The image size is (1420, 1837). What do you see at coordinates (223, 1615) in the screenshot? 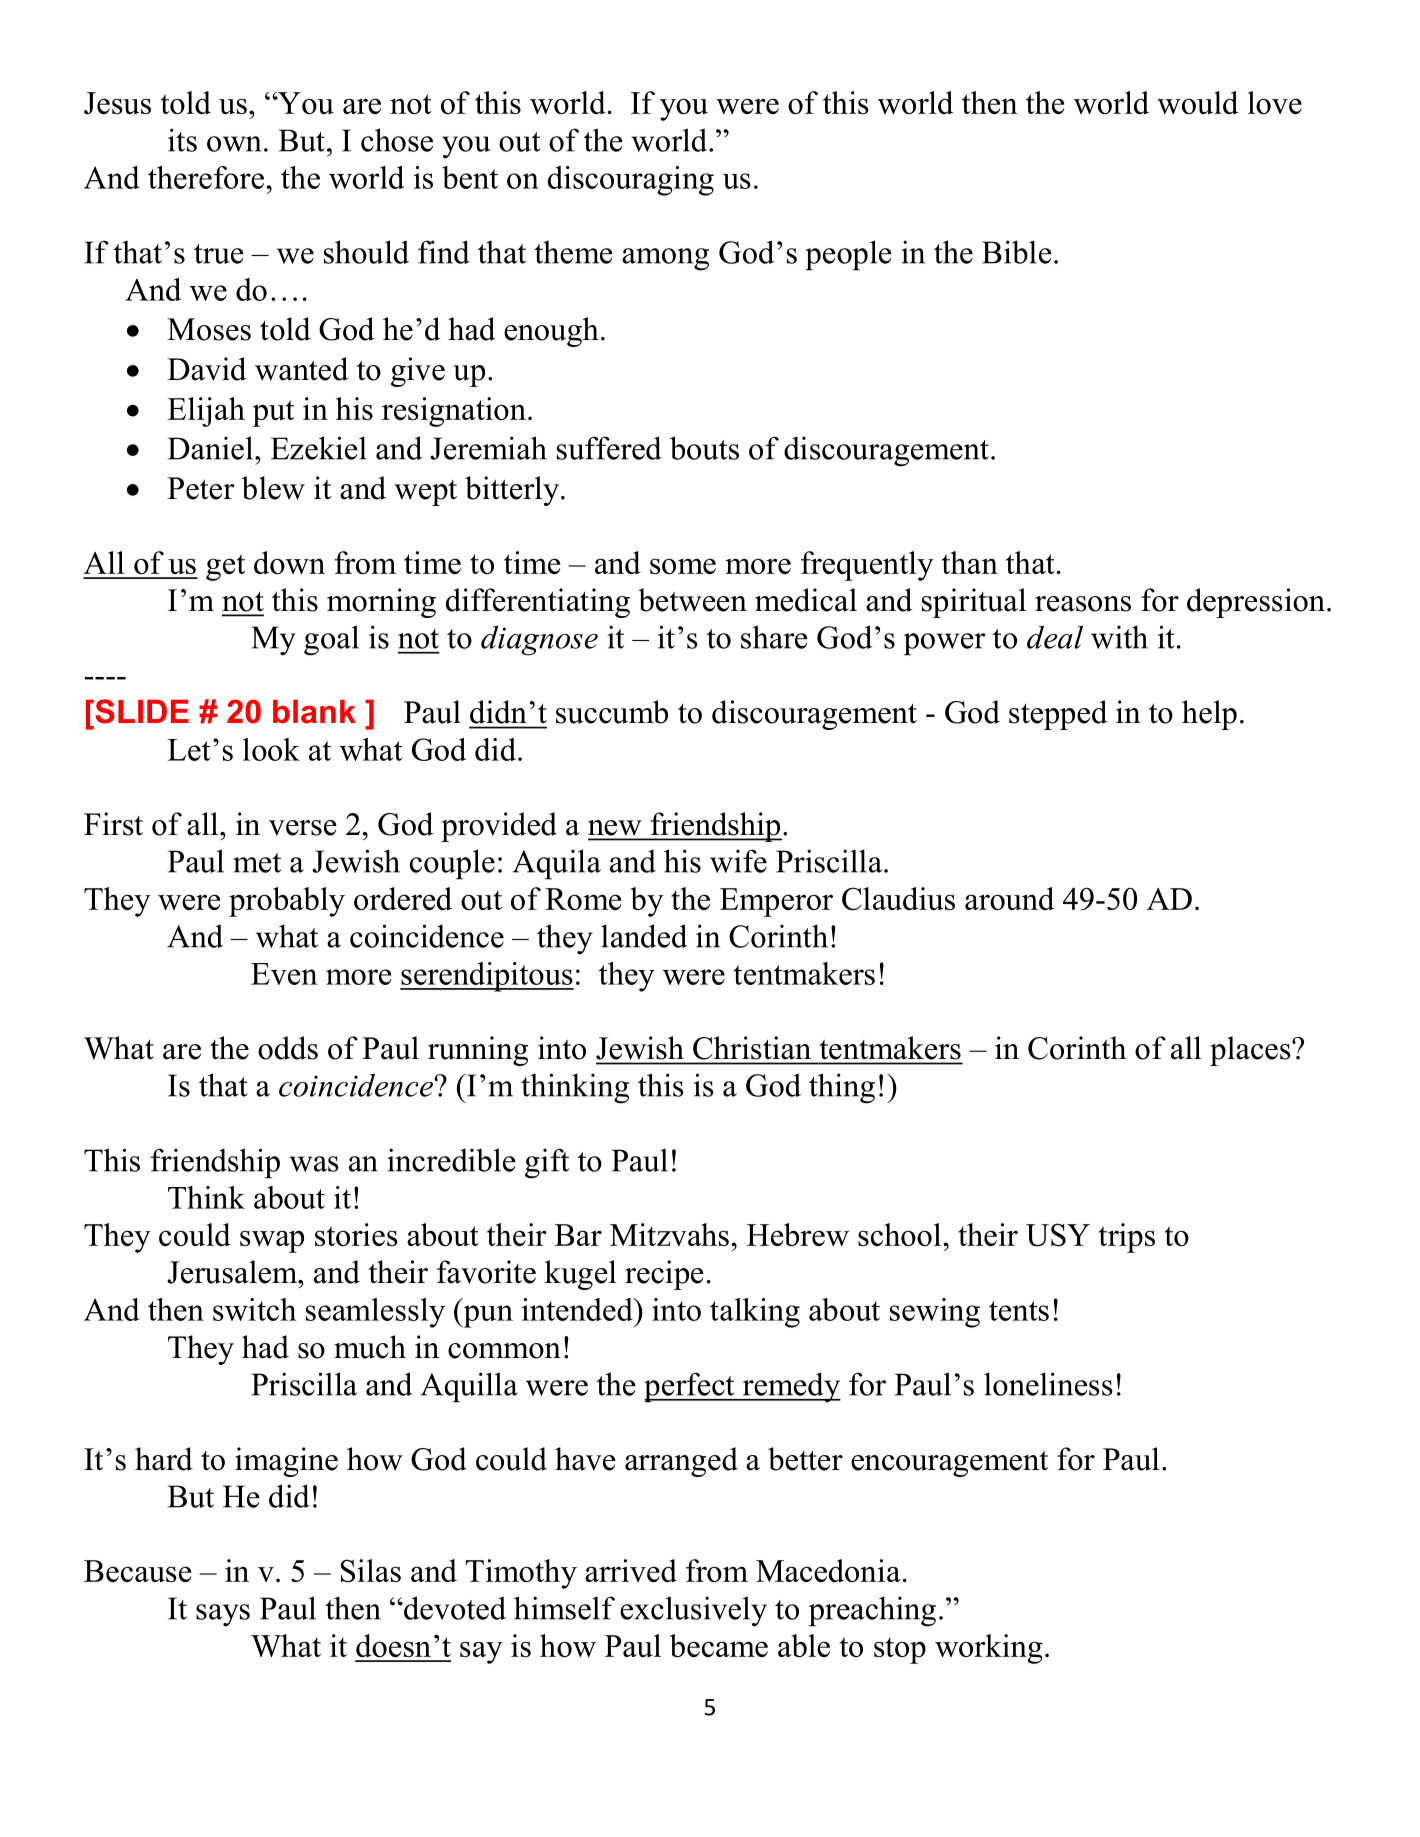
I see `says` at bounding box center [223, 1615].
